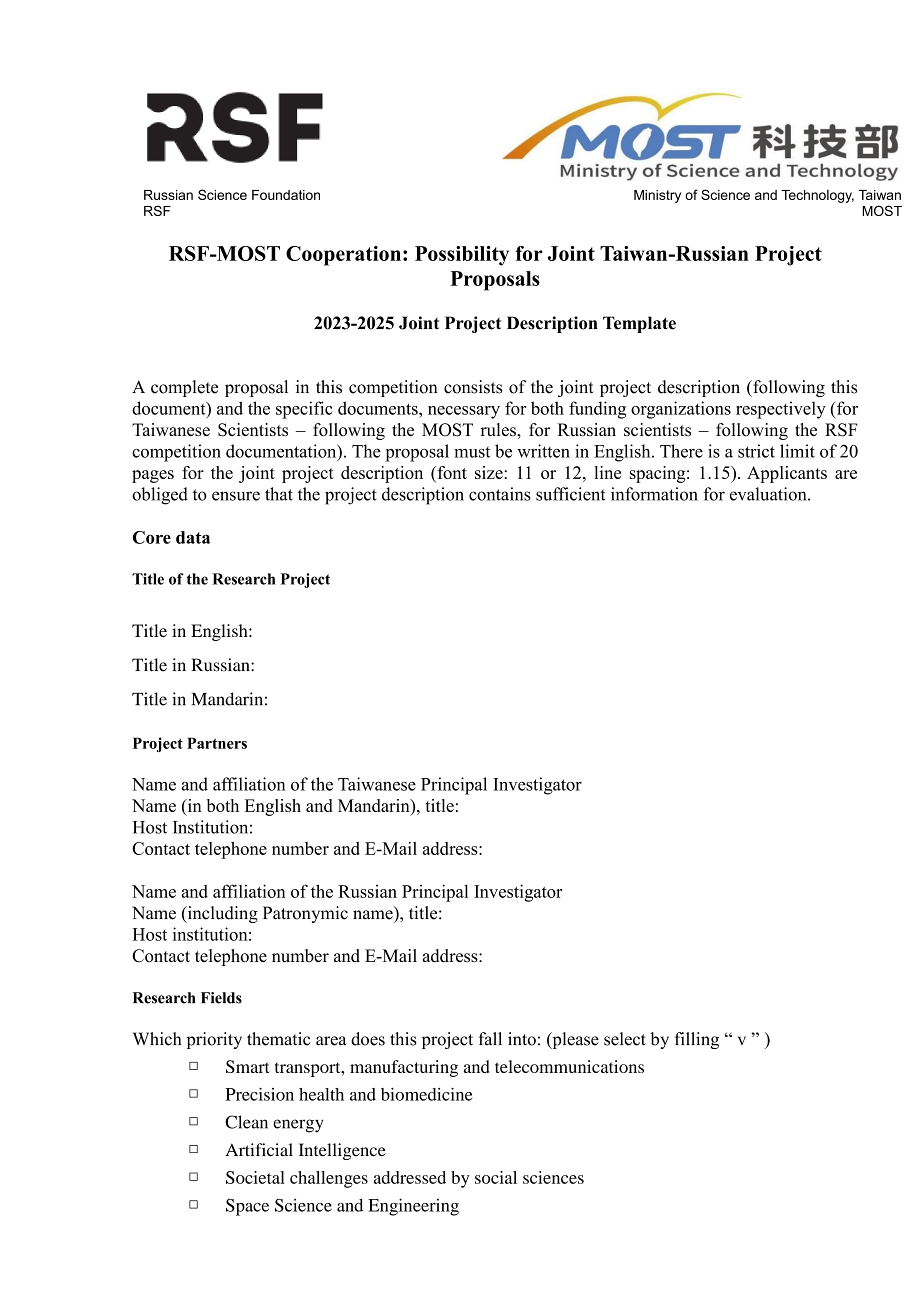 Image resolution: width=924 pixels, height=1308 pixels. What do you see at coordinates (217, 743) in the screenshot?
I see `Partners` at bounding box center [217, 743].
